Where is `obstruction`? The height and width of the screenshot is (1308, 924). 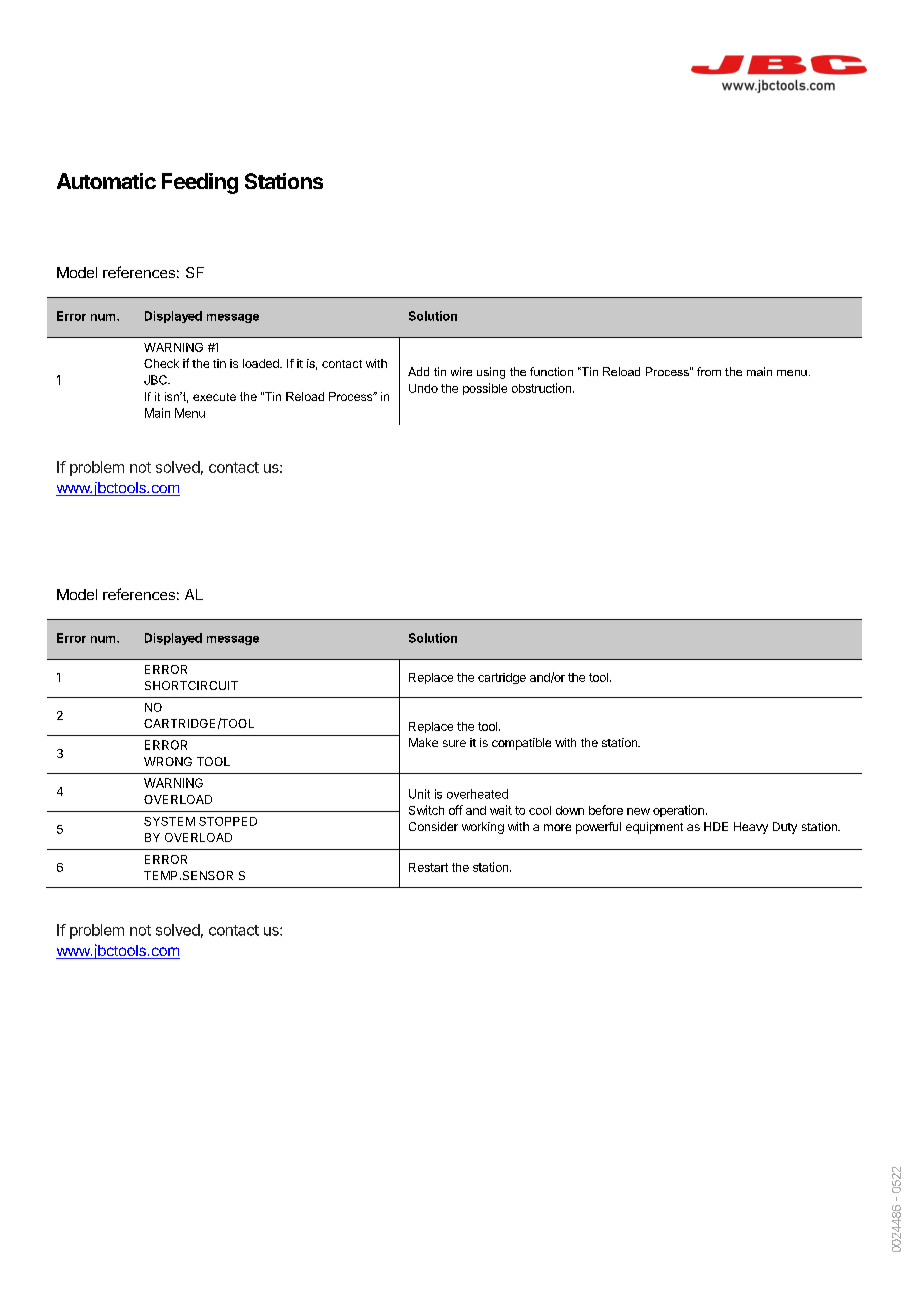
obstruction is located at coordinates (541, 388).
